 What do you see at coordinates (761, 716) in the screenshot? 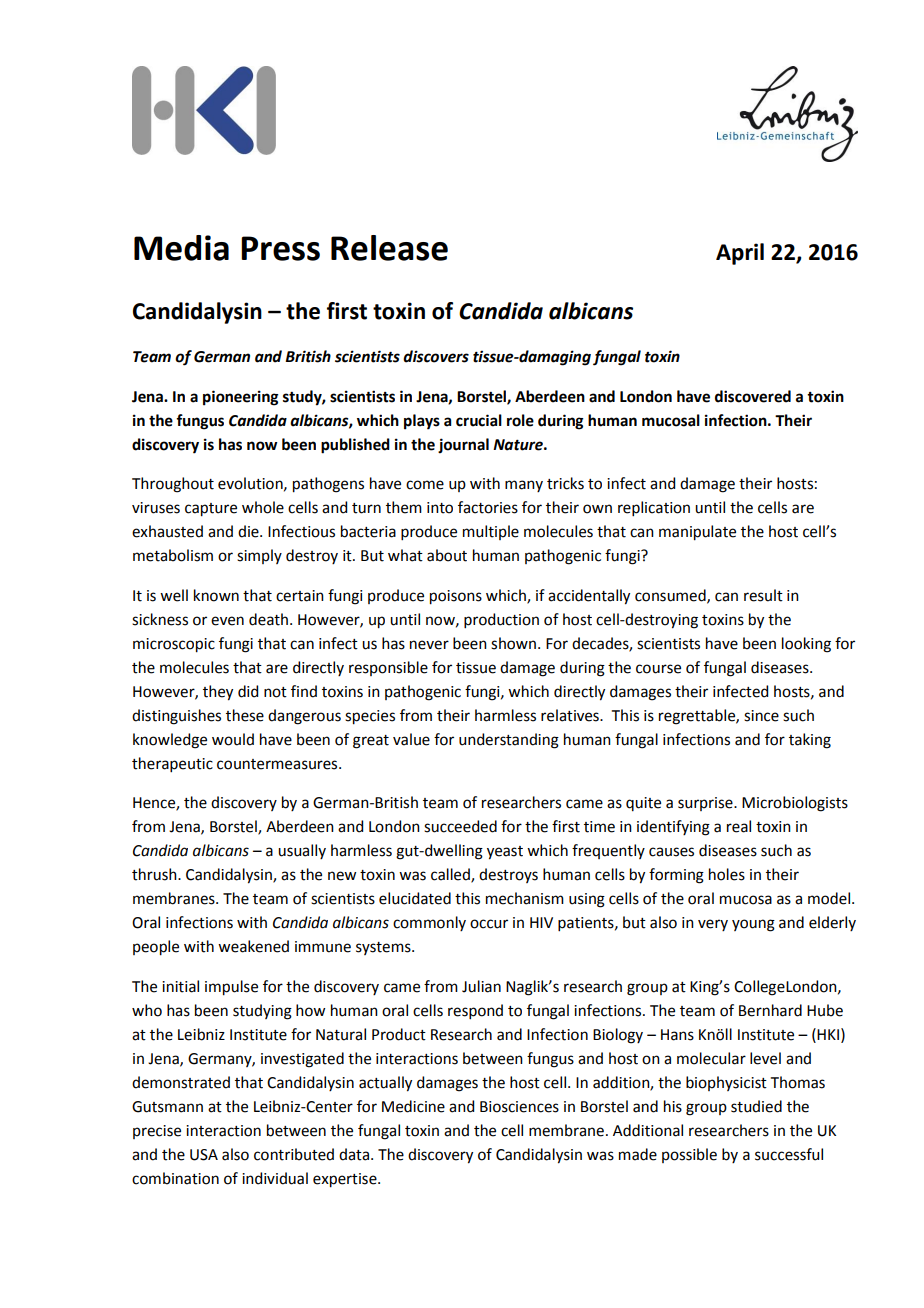
I see `since` at bounding box center [761, 716].
